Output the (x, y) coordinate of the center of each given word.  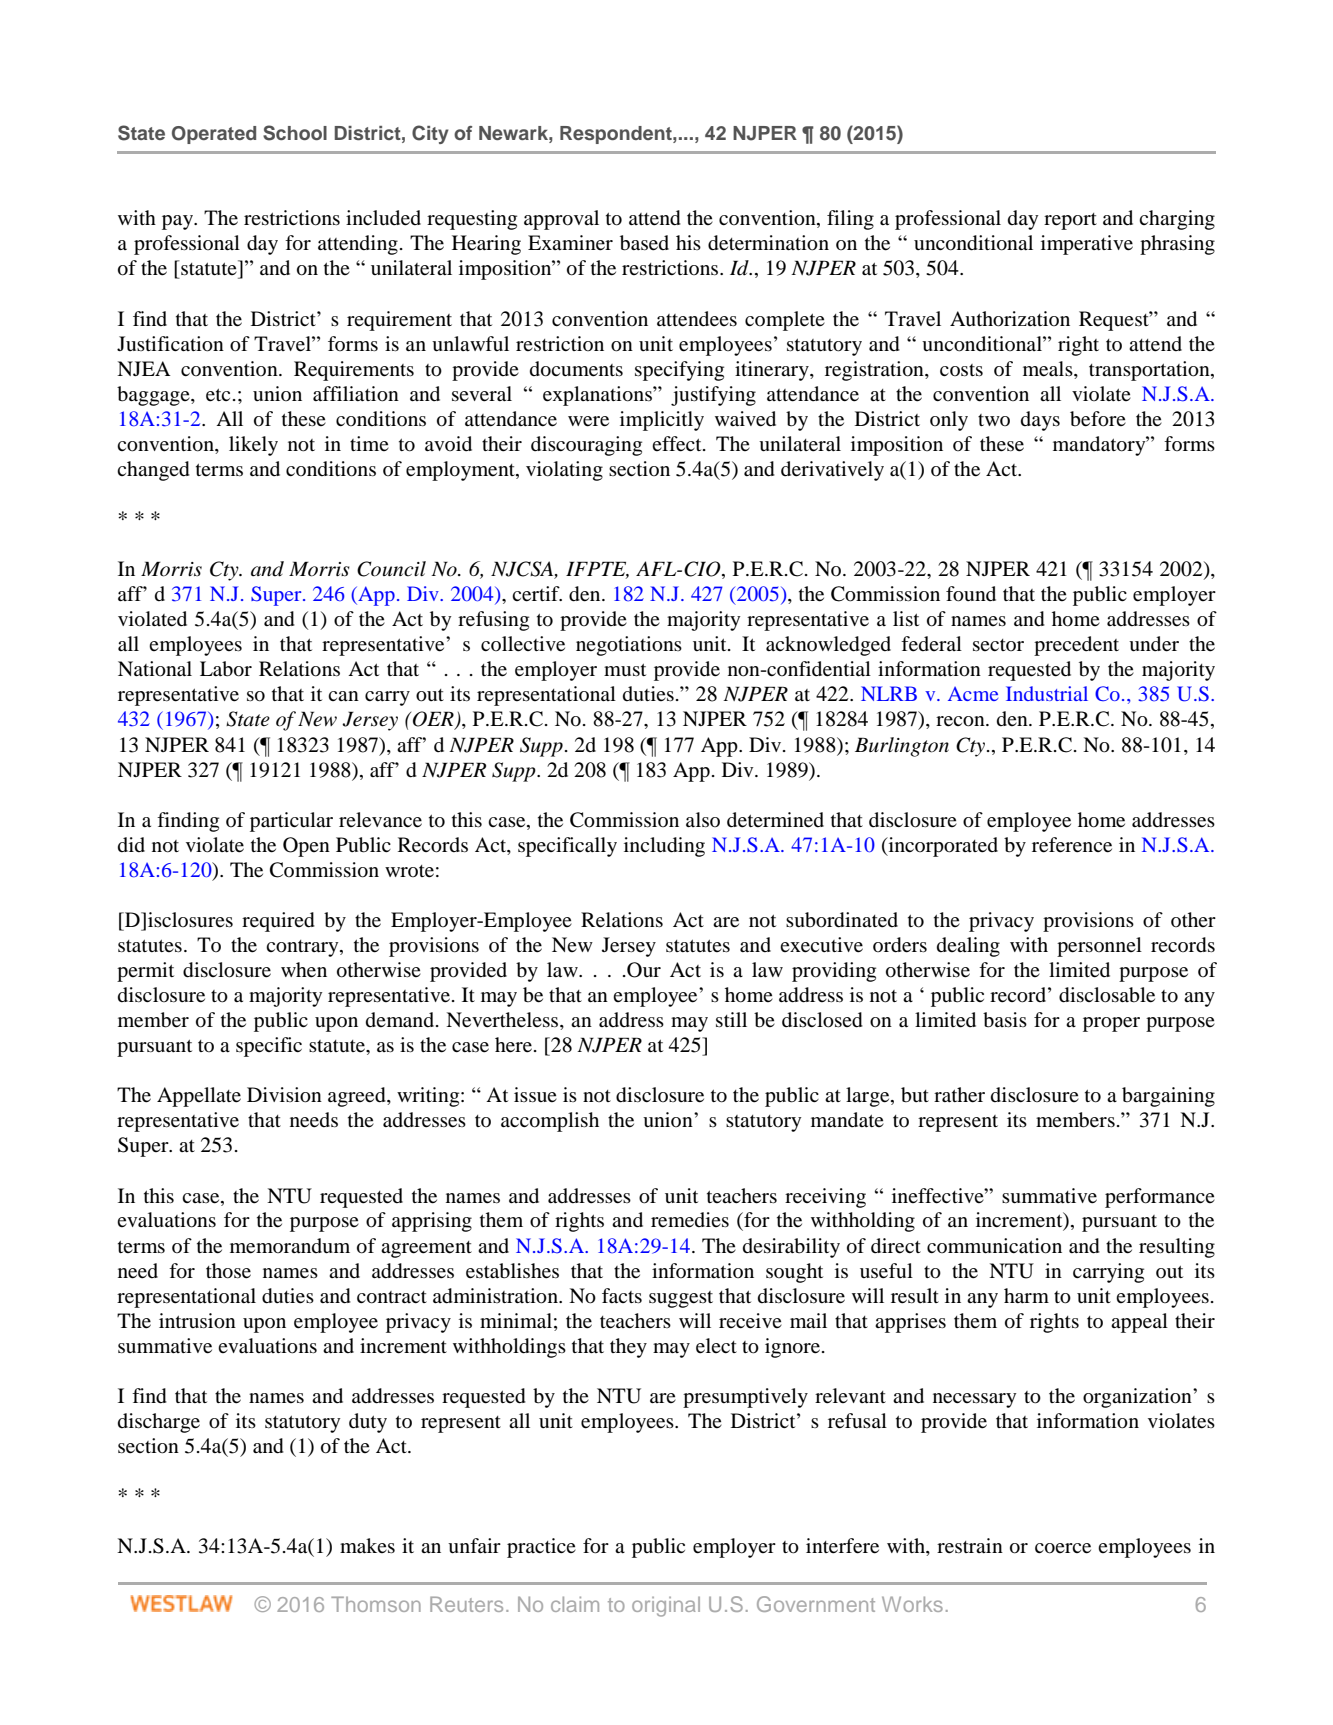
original (666, 1607)
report (1070, 221)
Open (306, 847)
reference (1072, 845)
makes (367, 1545)
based (644, 243)
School (295, 133)
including (664, 847)
